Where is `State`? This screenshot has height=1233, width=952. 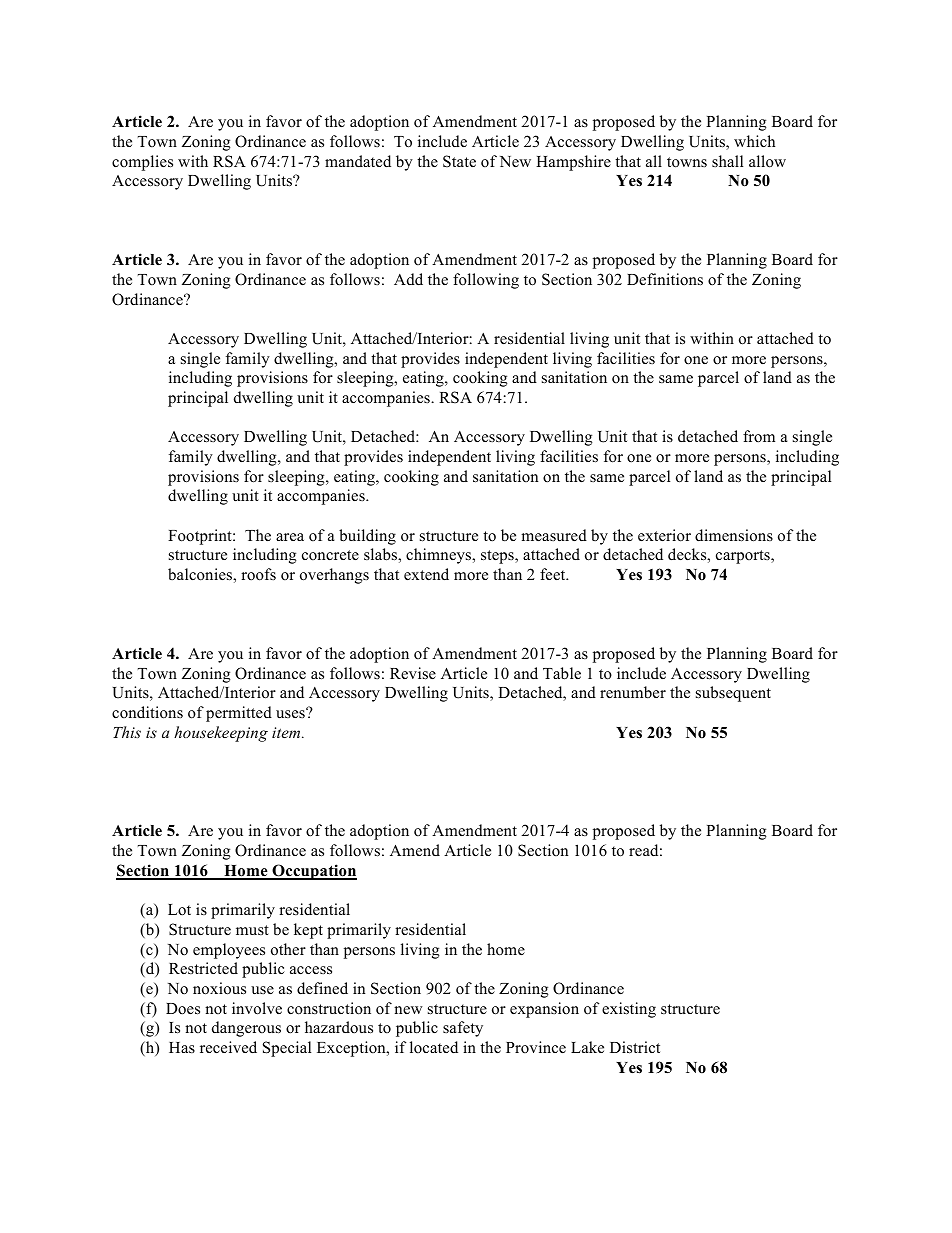 State is located at coordinates (459, 161).
